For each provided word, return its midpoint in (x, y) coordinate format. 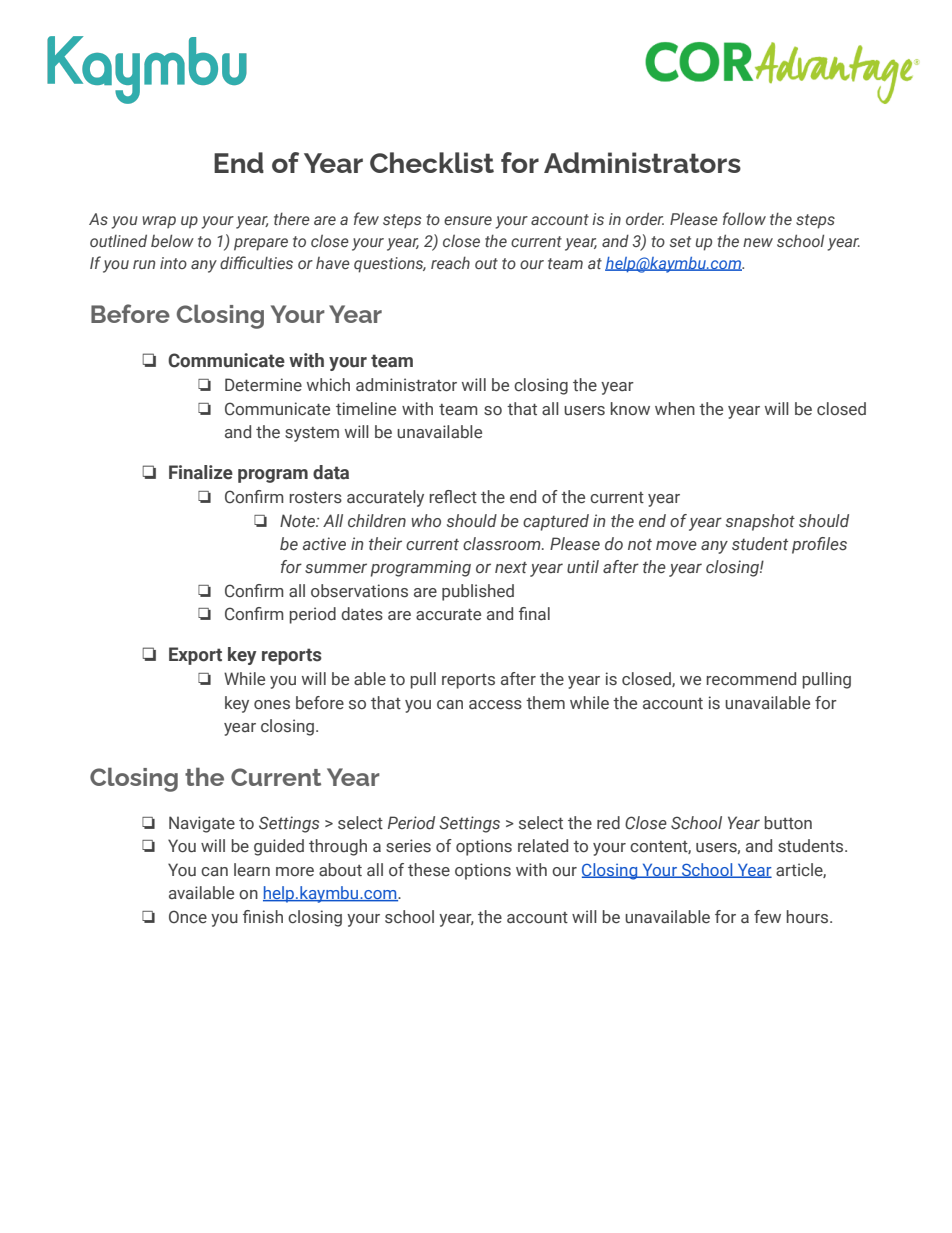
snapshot (760, 522)
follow (744, 218)
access (495, 705)
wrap (159, 222)
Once (188, 916)
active (324, 544)
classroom (503, 544)
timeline (366, 409)
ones (272, 705)
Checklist (432, 162)
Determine (263, 385)
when (675, 408)
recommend (751, 679)
